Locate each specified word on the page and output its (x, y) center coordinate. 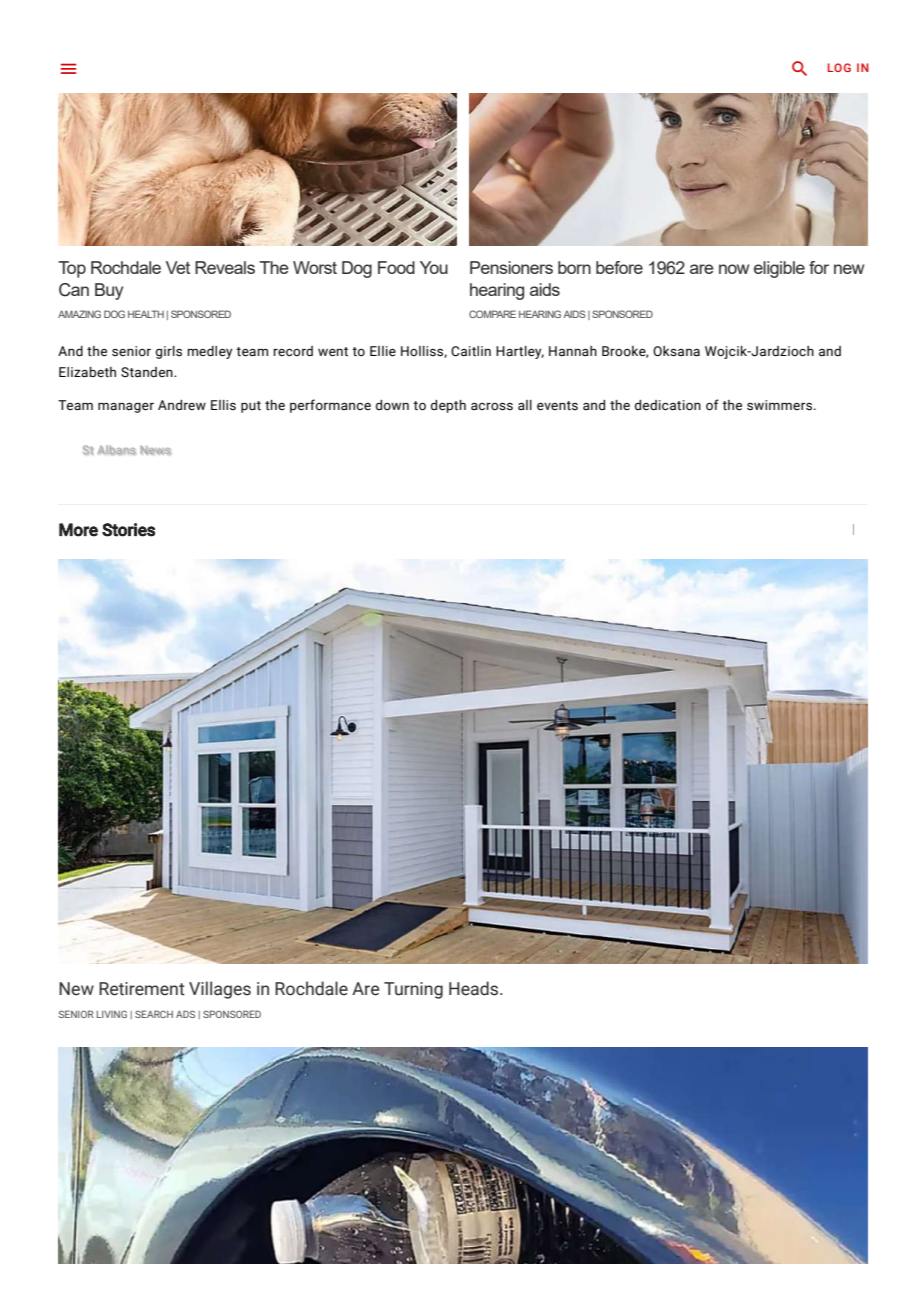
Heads (475, 988)
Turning (413, 990)
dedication (668, 405)
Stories (128, 530)
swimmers (781, 405)
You (434, 267)
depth (448, 406)
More (78, 530)
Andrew (182, 405)
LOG (839, 67)
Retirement (142, 989)
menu (68, 68)
